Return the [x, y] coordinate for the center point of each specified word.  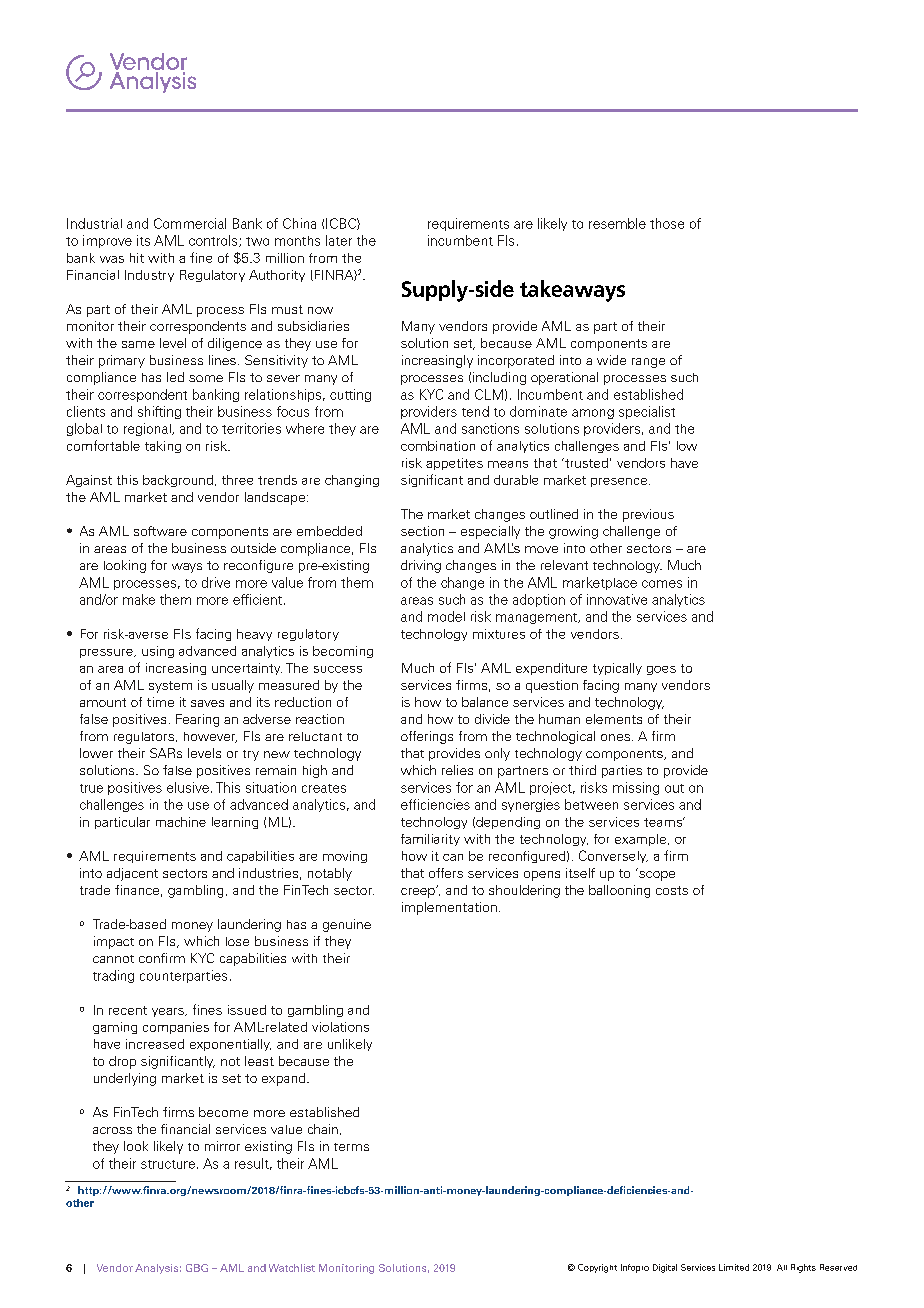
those [667, 223]
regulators [144, 738]
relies [457, 770]
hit [137, 258]
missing [636, 788]
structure [168, 1164]
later [339, 240]
